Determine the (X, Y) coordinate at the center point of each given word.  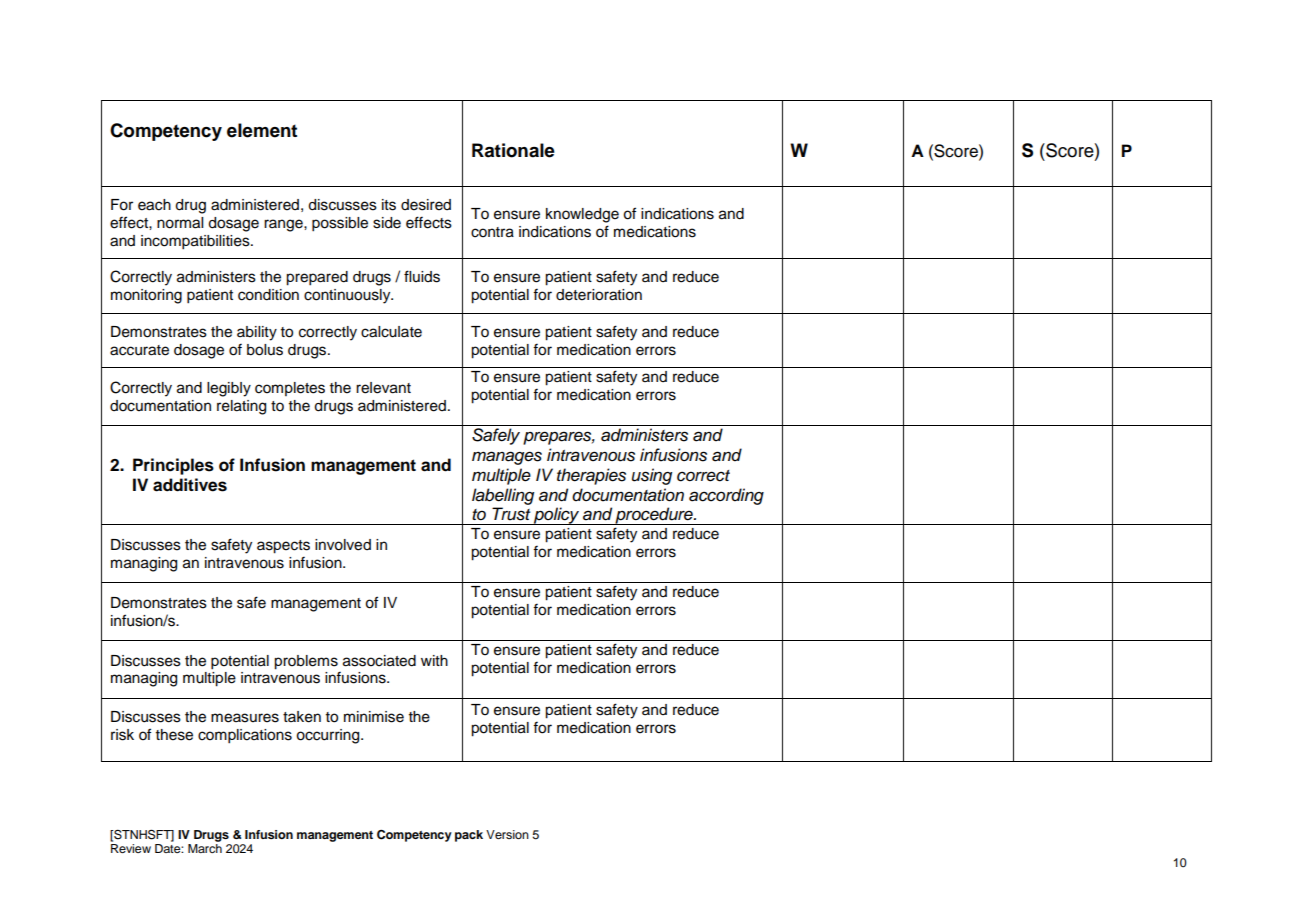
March (205, 848)
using (652, 476)
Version (507, 834)
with (434, 660)
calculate (391, 332)
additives (190, 485)
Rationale (513, 150)
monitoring (146, 296)
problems (306, 662)
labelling (503, 496)
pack (469, 836)
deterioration (599, 295)
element (262, 130)
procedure (654, 516)
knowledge (582, 215)
